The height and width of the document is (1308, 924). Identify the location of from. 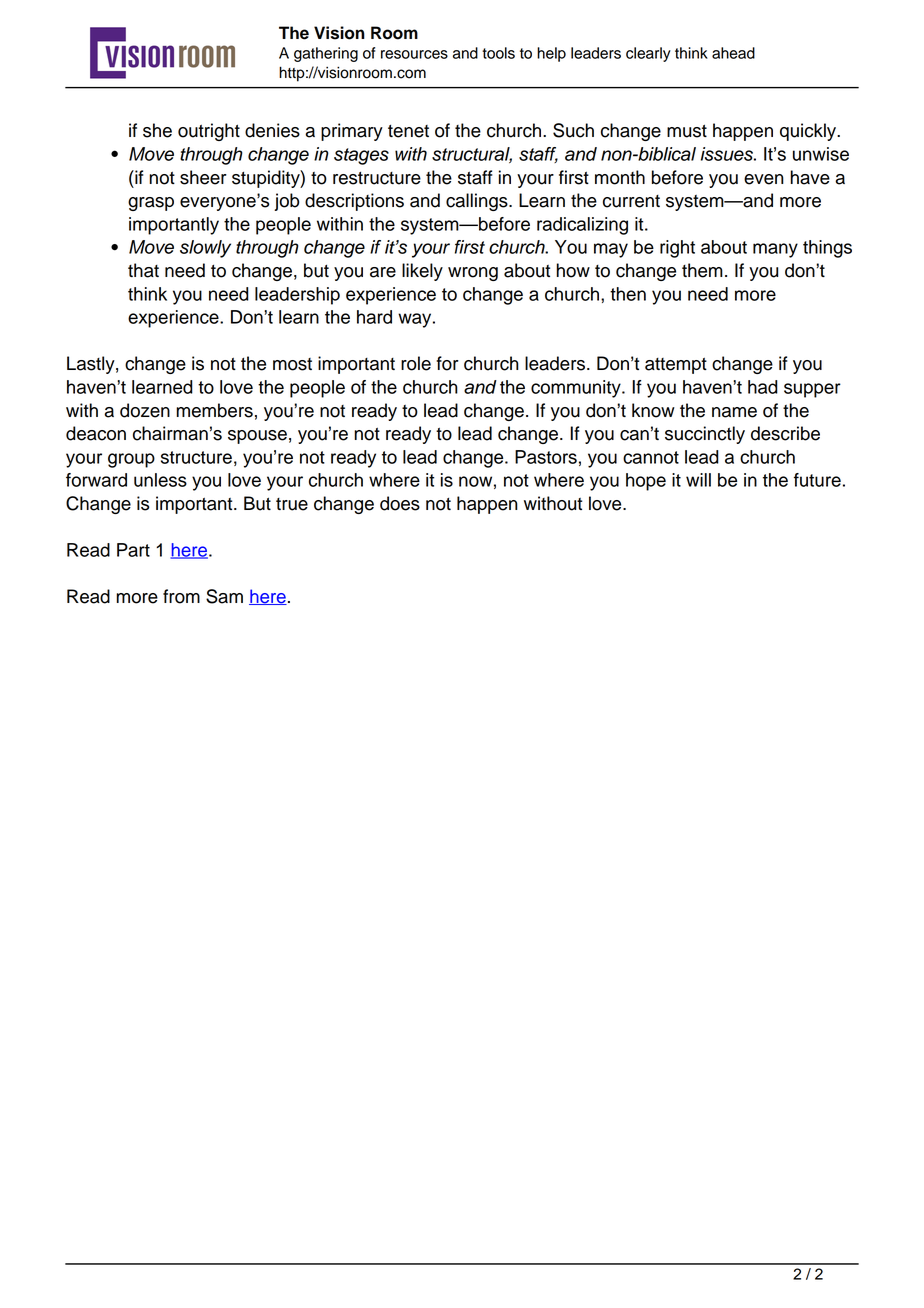
(181, 596).
